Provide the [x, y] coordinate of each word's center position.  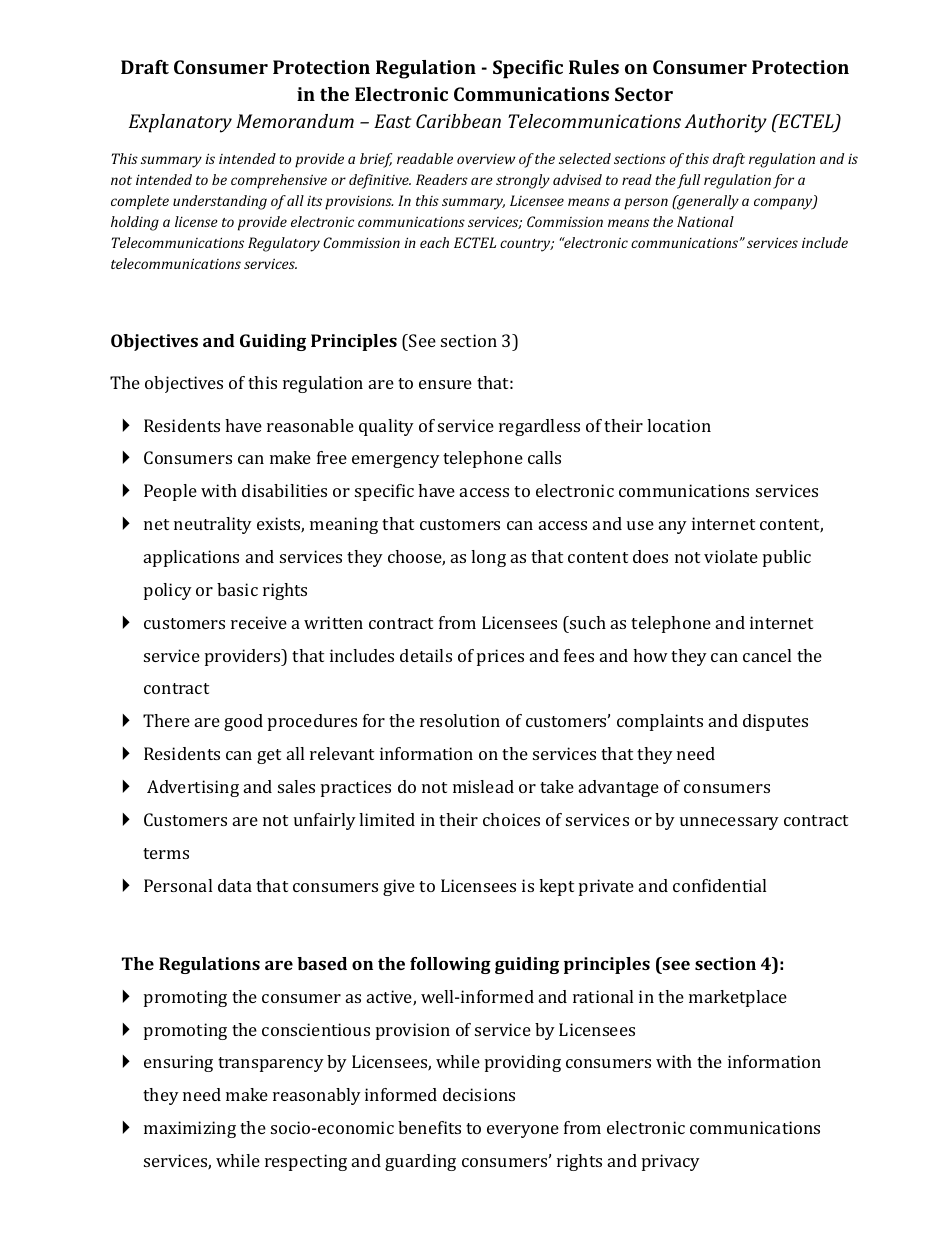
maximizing [190, 1129]
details [426, 655]
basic [237, 589]
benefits [429, 1127]
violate [731, 556]
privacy [671, 1162]
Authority [726, 123]
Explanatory [180, 123]
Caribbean [458, 121]
